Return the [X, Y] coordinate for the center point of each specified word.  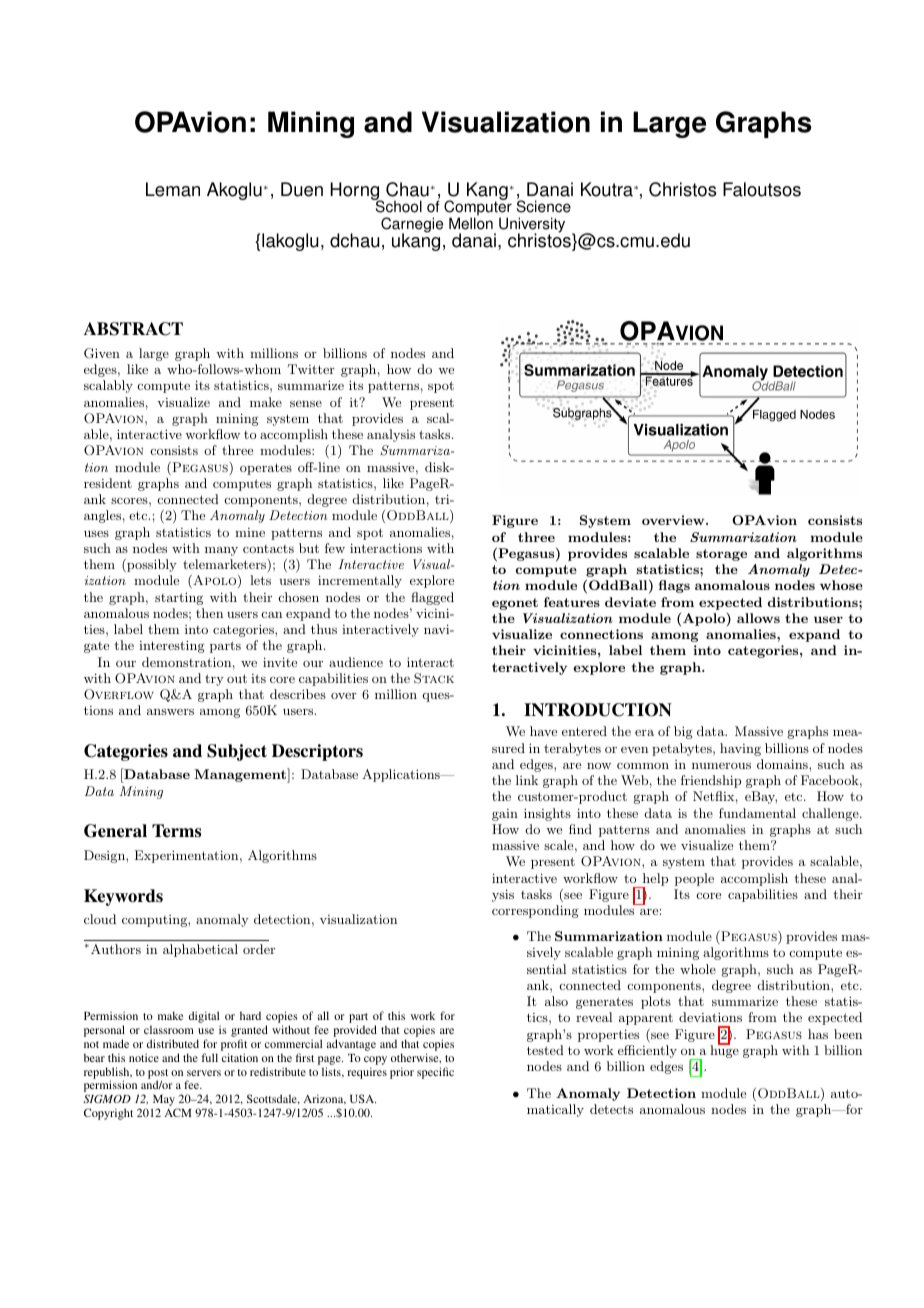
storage [721, 555]
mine [250, 532]
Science [544, 206]
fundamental [757, 813]
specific [435, 1073]
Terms [176, 831]
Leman [173, 189]
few [335, 548]
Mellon [471, 222]
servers [204, 1073]
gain [505, 815]
